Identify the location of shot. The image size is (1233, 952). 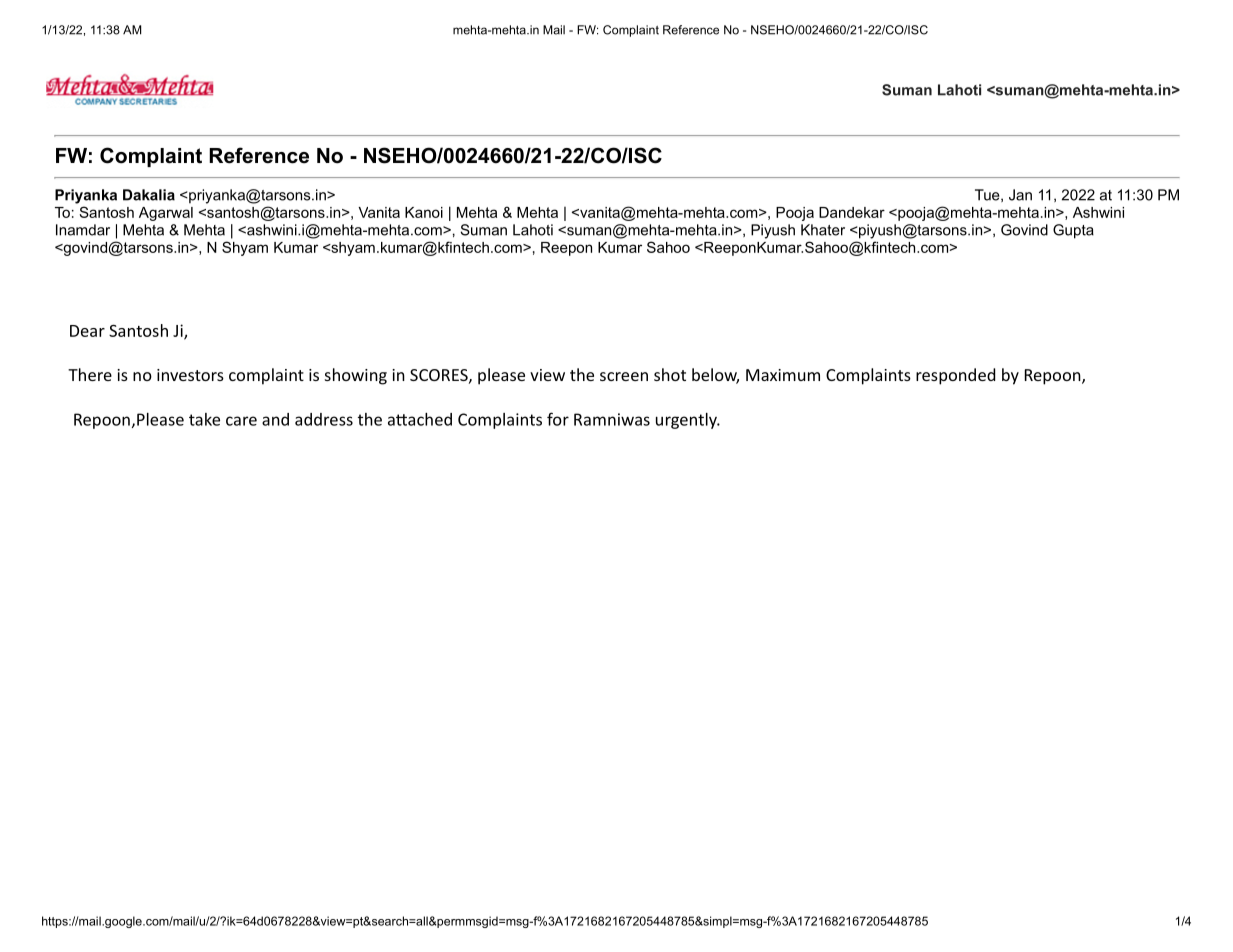
(670, 374).
